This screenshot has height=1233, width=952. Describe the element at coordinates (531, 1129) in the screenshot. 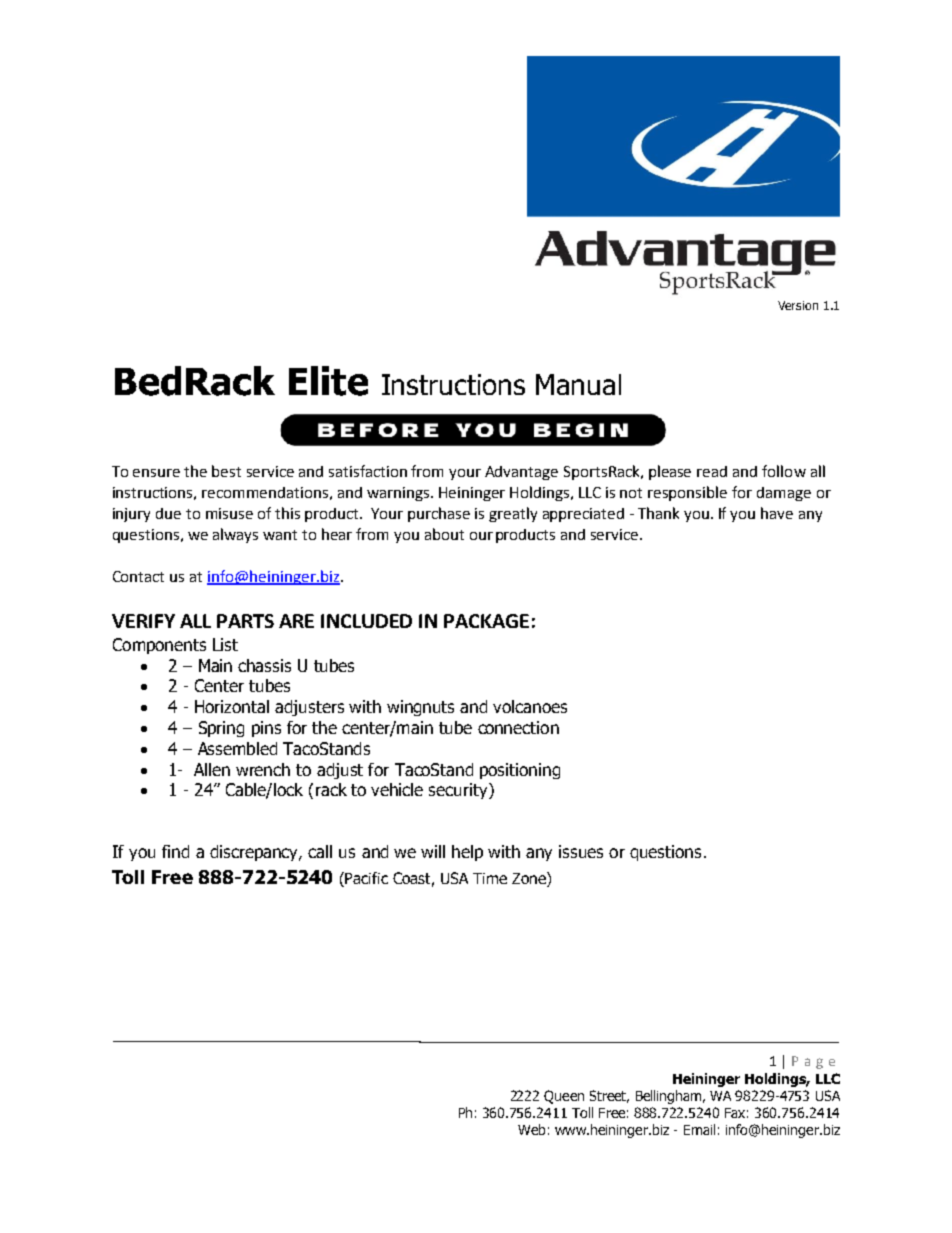

I see `Web` at that location.
